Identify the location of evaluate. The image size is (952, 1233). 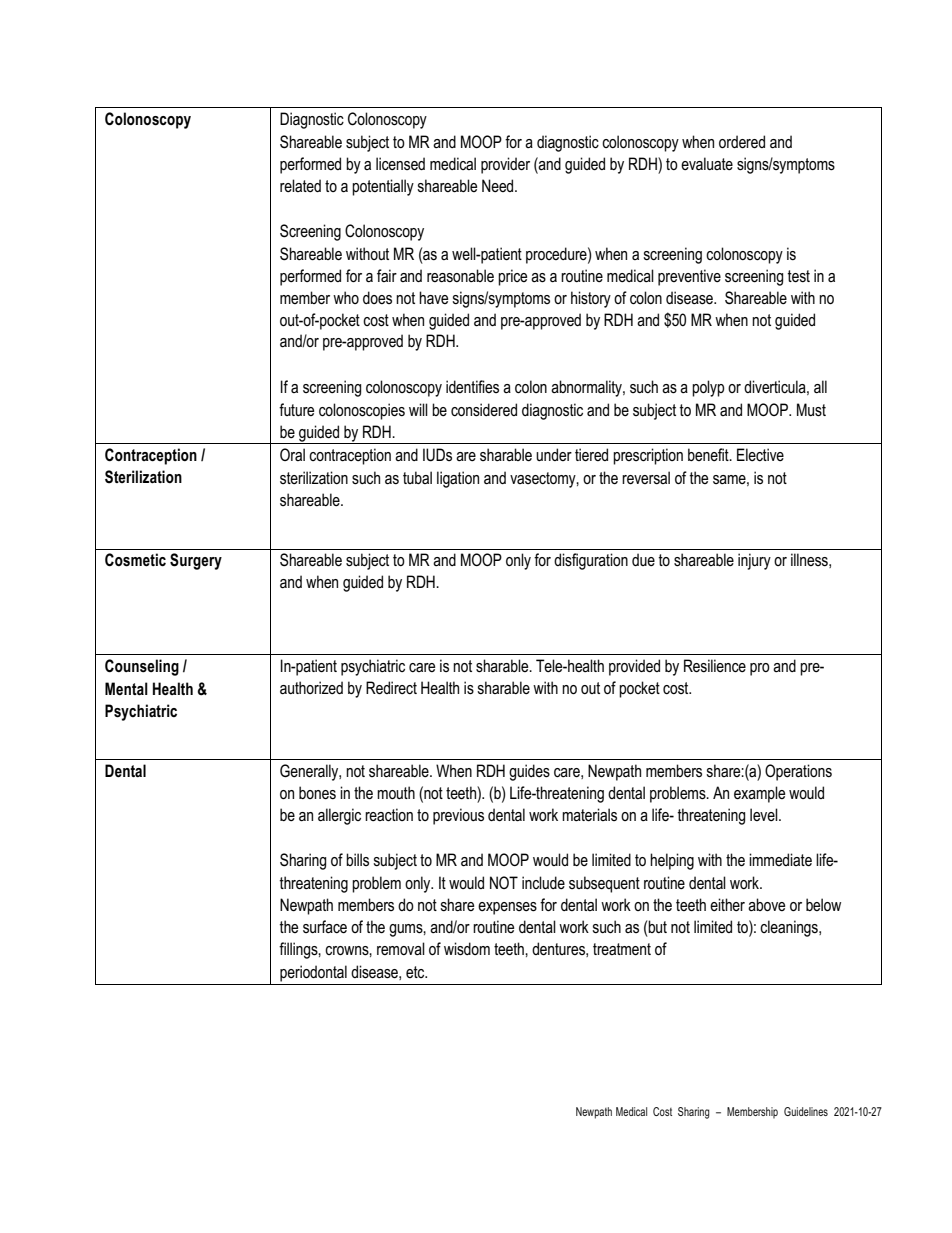
(707, 163).
